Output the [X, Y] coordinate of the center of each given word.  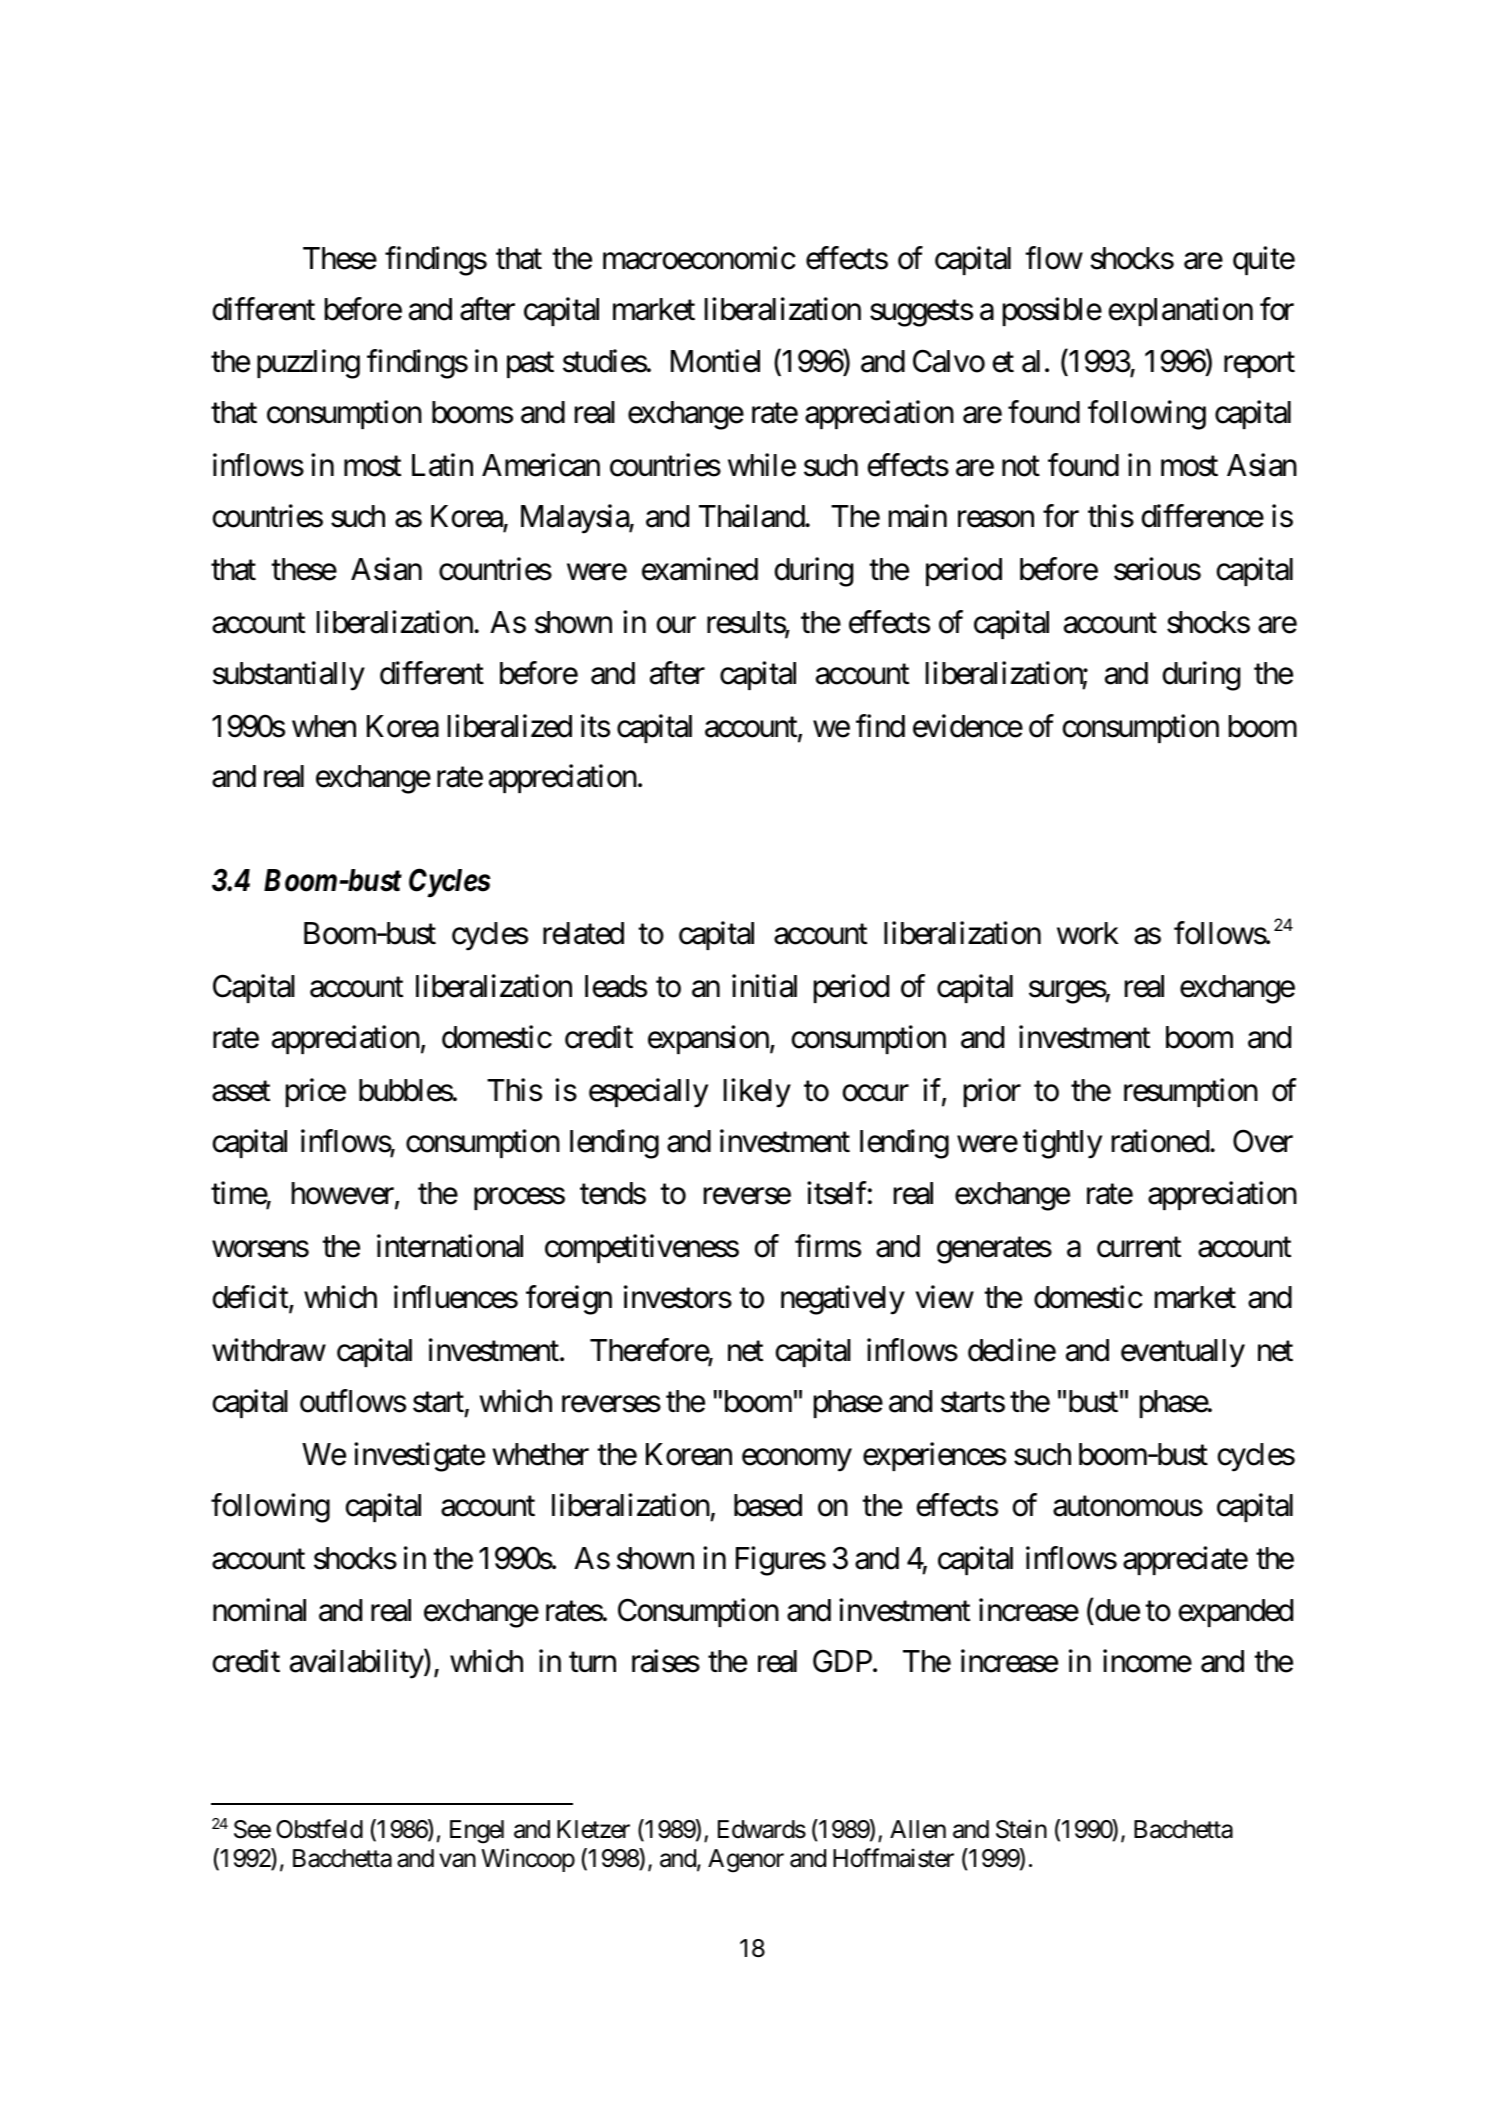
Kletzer [593, 1829]
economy [797, 1460]
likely [757, 1093]
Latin [442, 465]
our [676, 625]
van [457, 1860]
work [1088, 933]
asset [241, 1091]
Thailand [752, 516]
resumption [1191, 1092]
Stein [1021, 1829]
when [324, 726]
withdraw [269, 1350]
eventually [1183, 1353]
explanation [1181, 311]
